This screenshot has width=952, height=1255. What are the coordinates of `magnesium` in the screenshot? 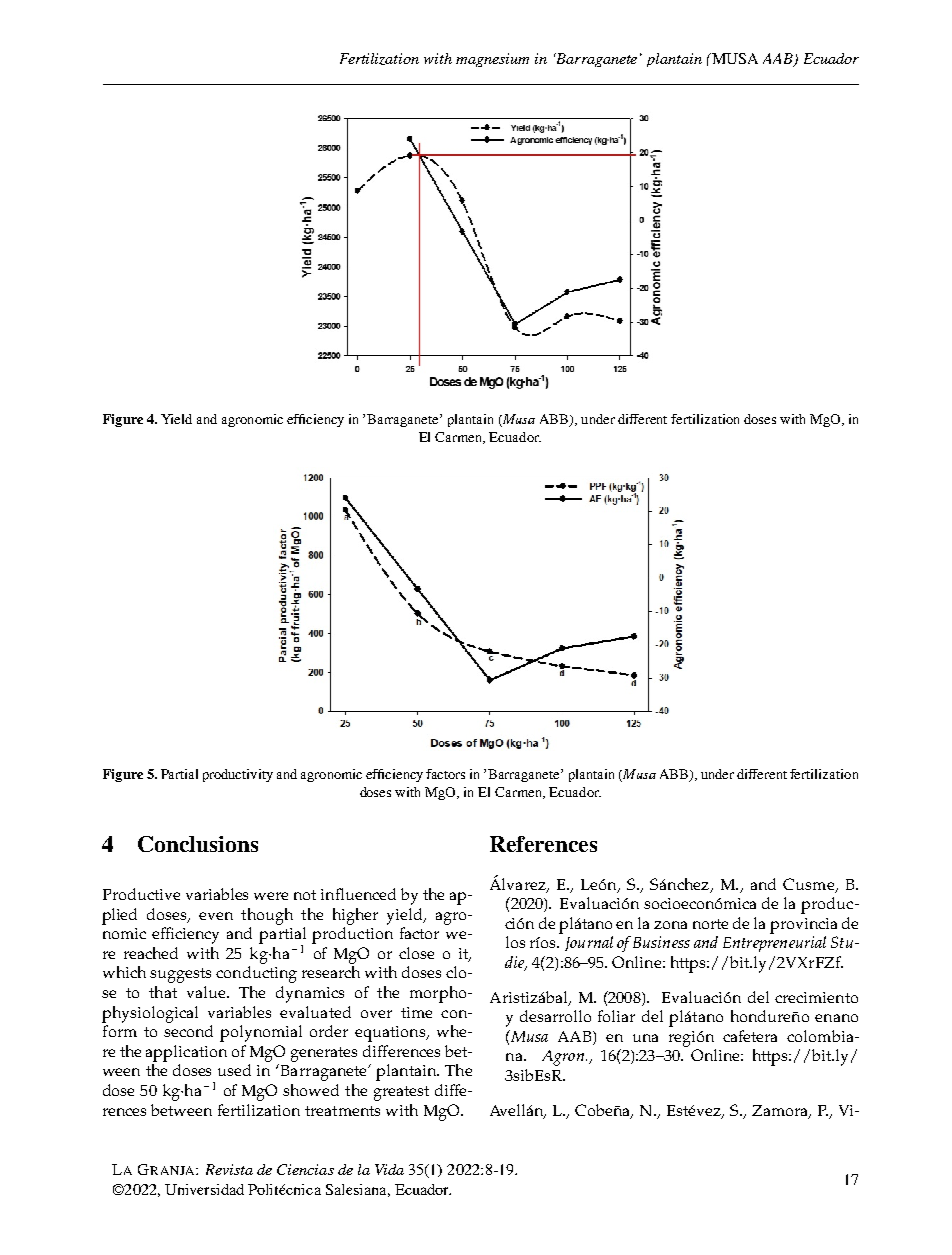 It's located at (492, 60).
